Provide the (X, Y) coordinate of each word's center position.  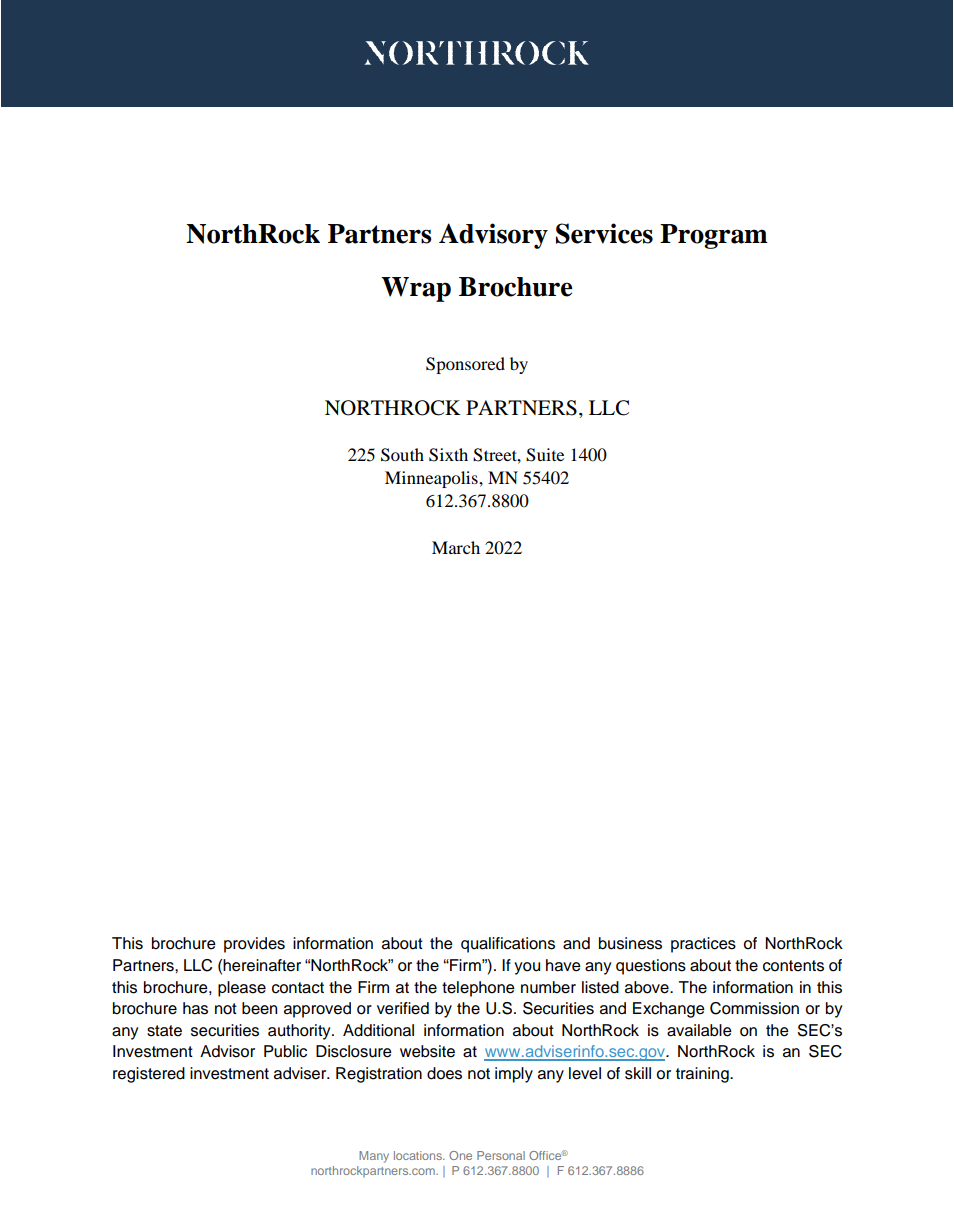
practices (703, 945)
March (456, 547)
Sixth (448, 455)
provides (254, 945)
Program (714, 236)
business (630, 943)
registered (149, 1075)
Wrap (416, 289)
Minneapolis (432, 479)
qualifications (508, 945)
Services (604, 233)
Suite (545, 455)
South (402, 455)
